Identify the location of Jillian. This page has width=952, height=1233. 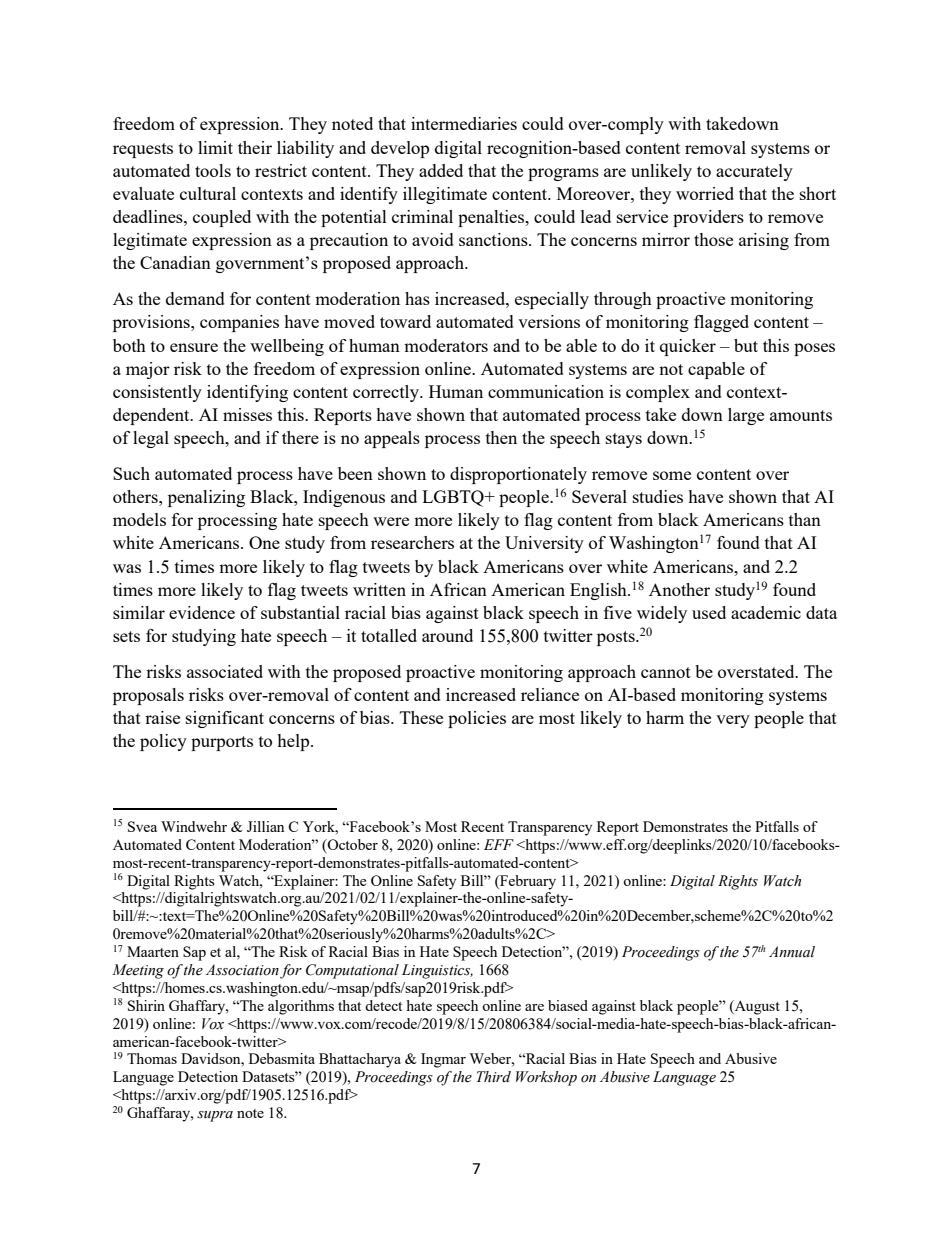
(265, 826).
